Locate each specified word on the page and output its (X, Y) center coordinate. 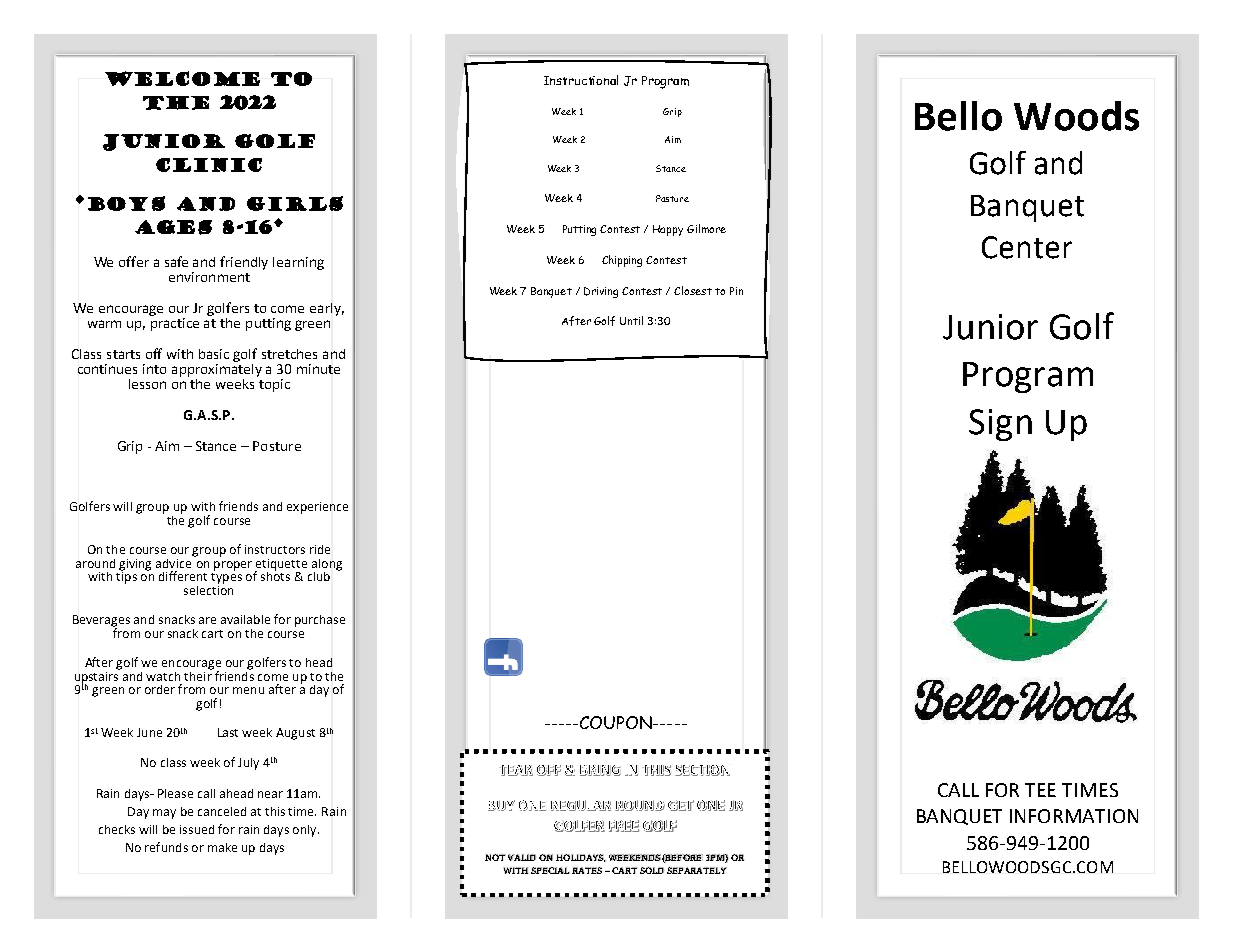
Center (1027, 247)
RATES (587, 870)
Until (631, 320)
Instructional (581, 80)
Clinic (209, 165)
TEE (1040, 790)
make (222, 847)
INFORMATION (1074, 816)
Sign (1000, 425)
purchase (320, 621)
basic (214, 354)
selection (208, 589)
